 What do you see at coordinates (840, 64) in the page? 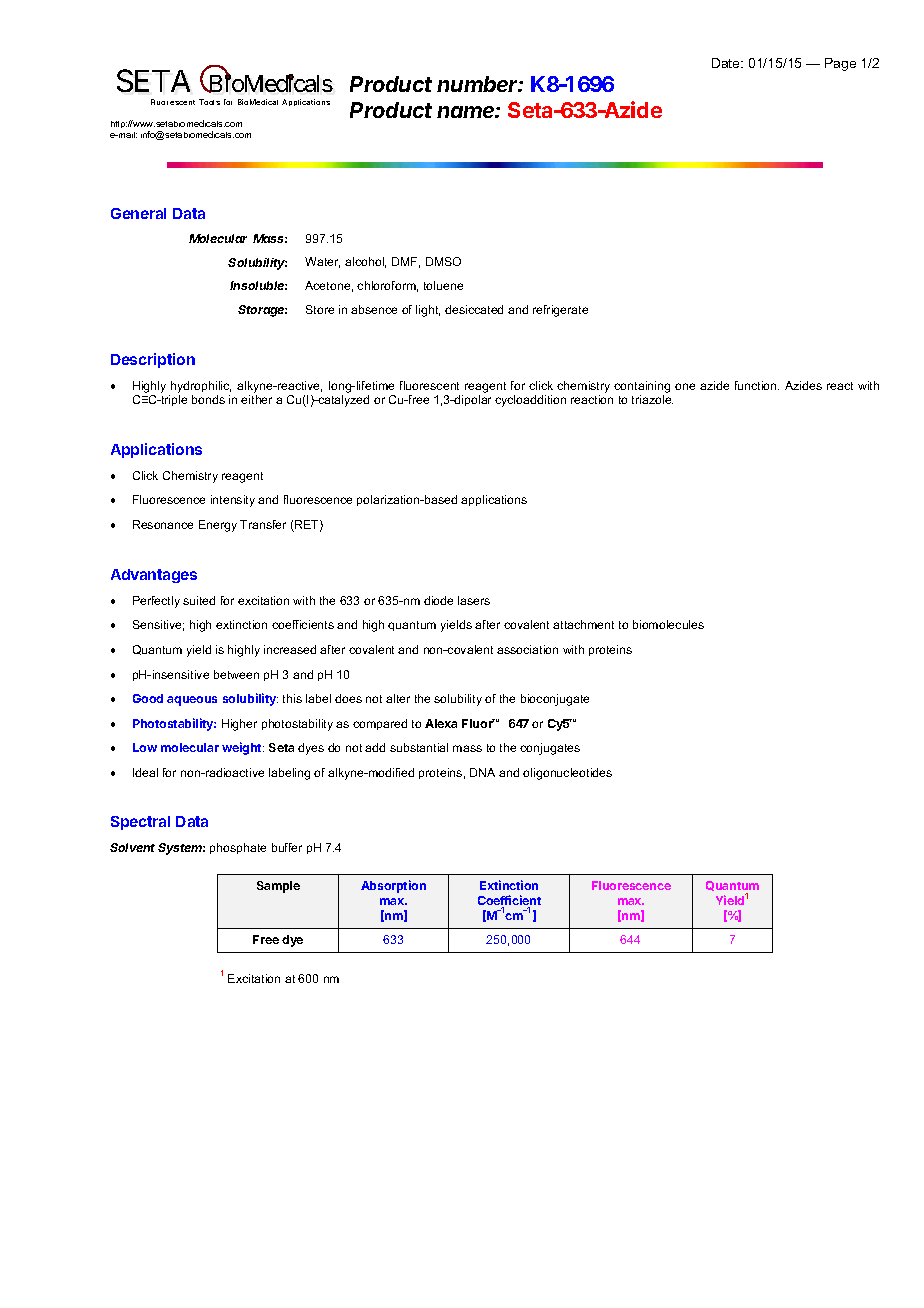
I see `Page` at bounding box center [840, 64].
